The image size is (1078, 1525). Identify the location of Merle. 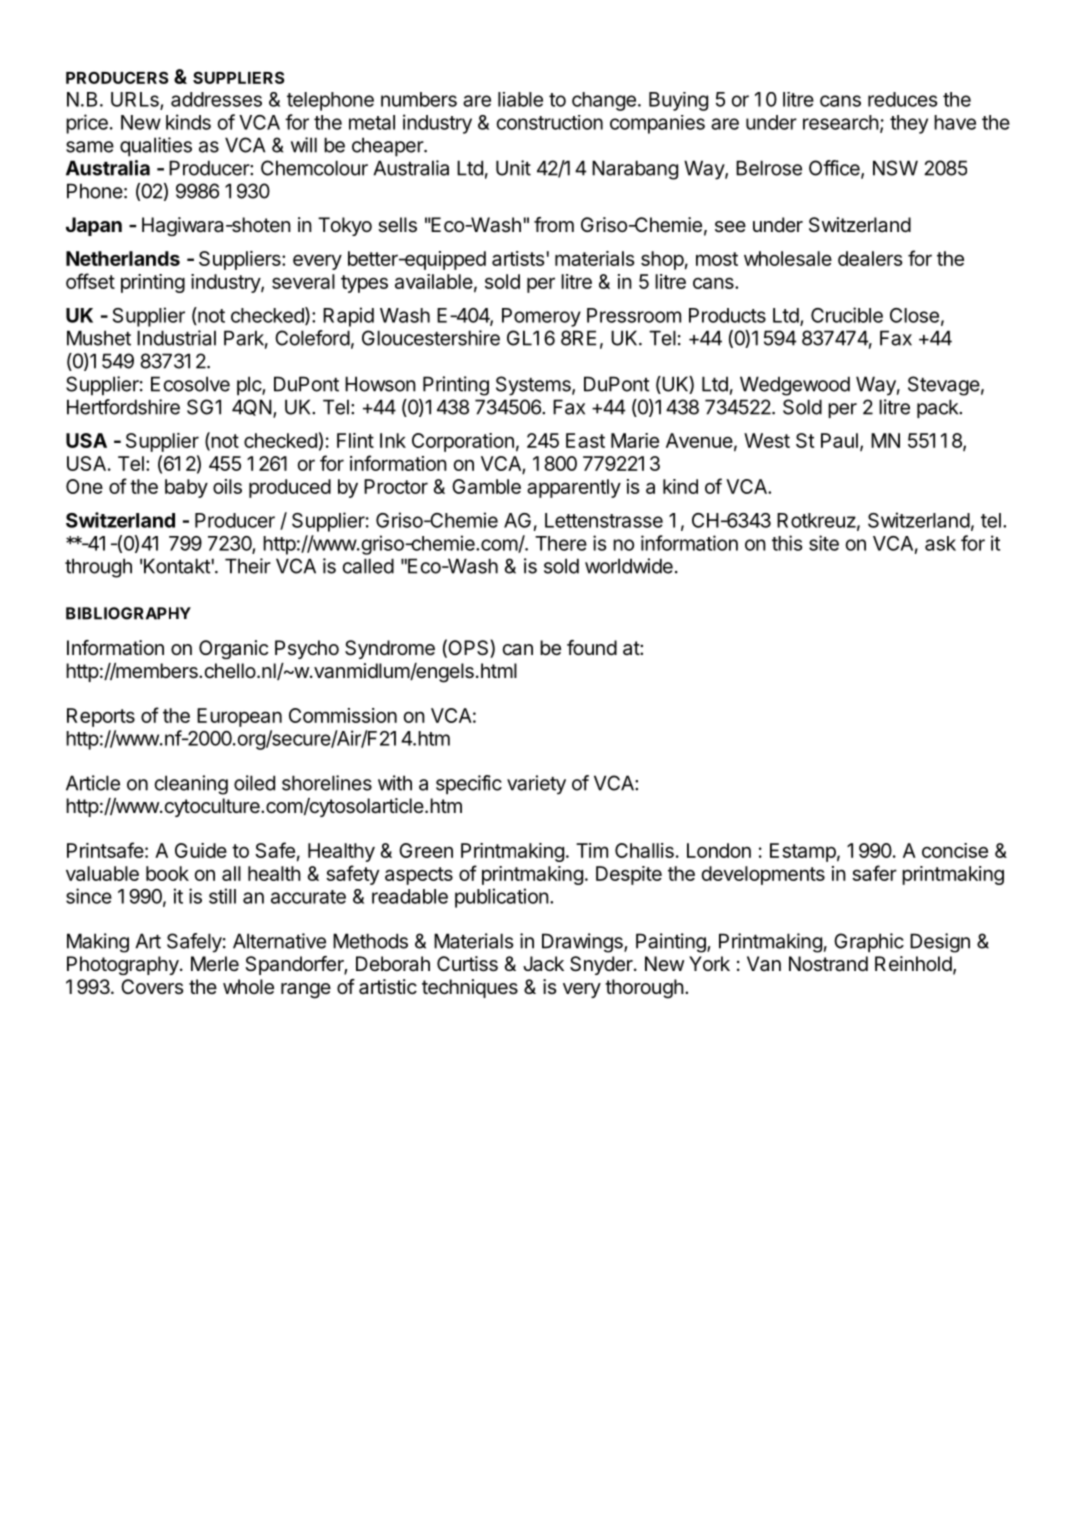
(215, 963).
